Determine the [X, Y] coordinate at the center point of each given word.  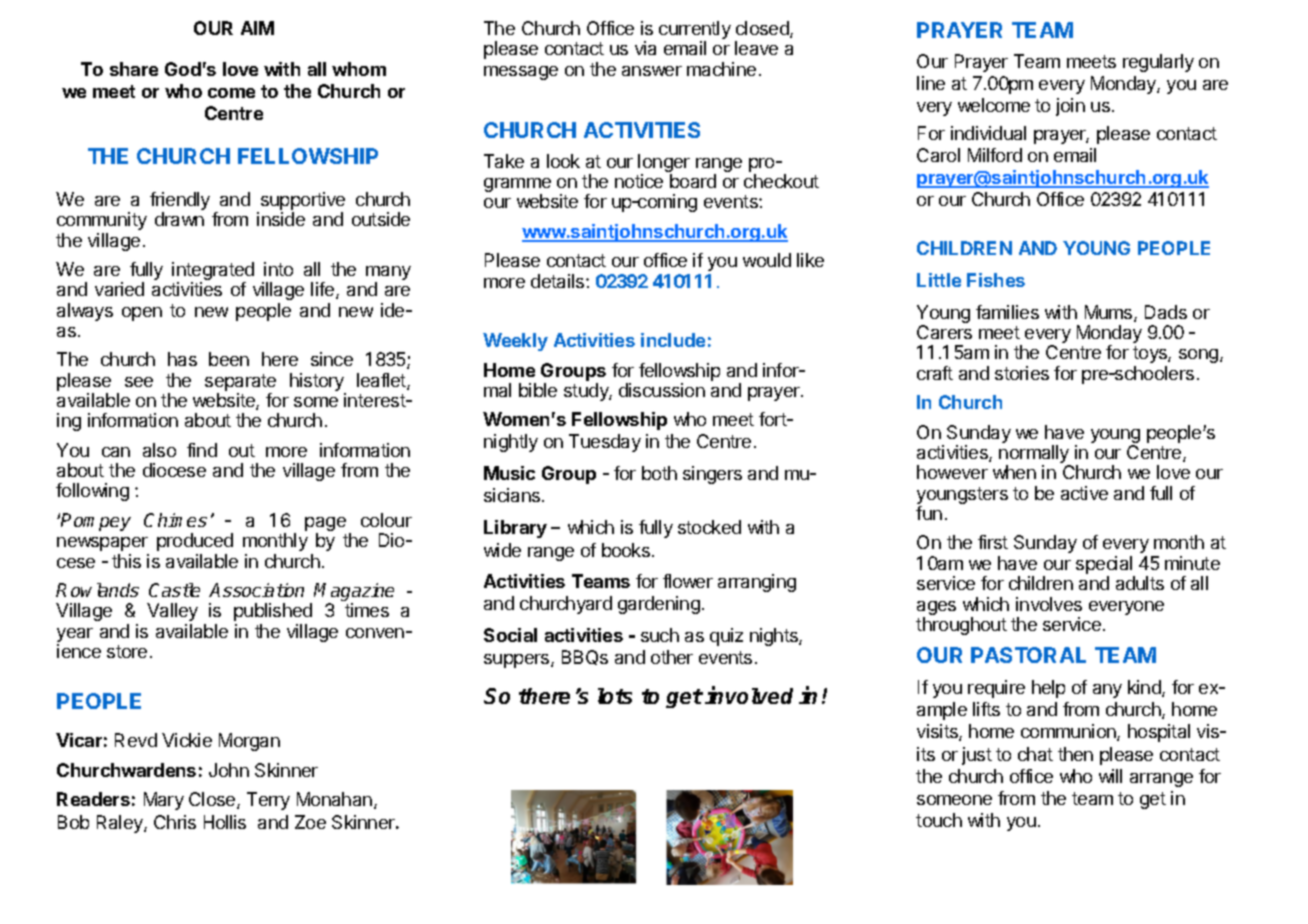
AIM [257, 28]
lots [615, 696]
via [645, 48]
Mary [164, 801]
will [1110, 776]
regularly [1158, 63]
